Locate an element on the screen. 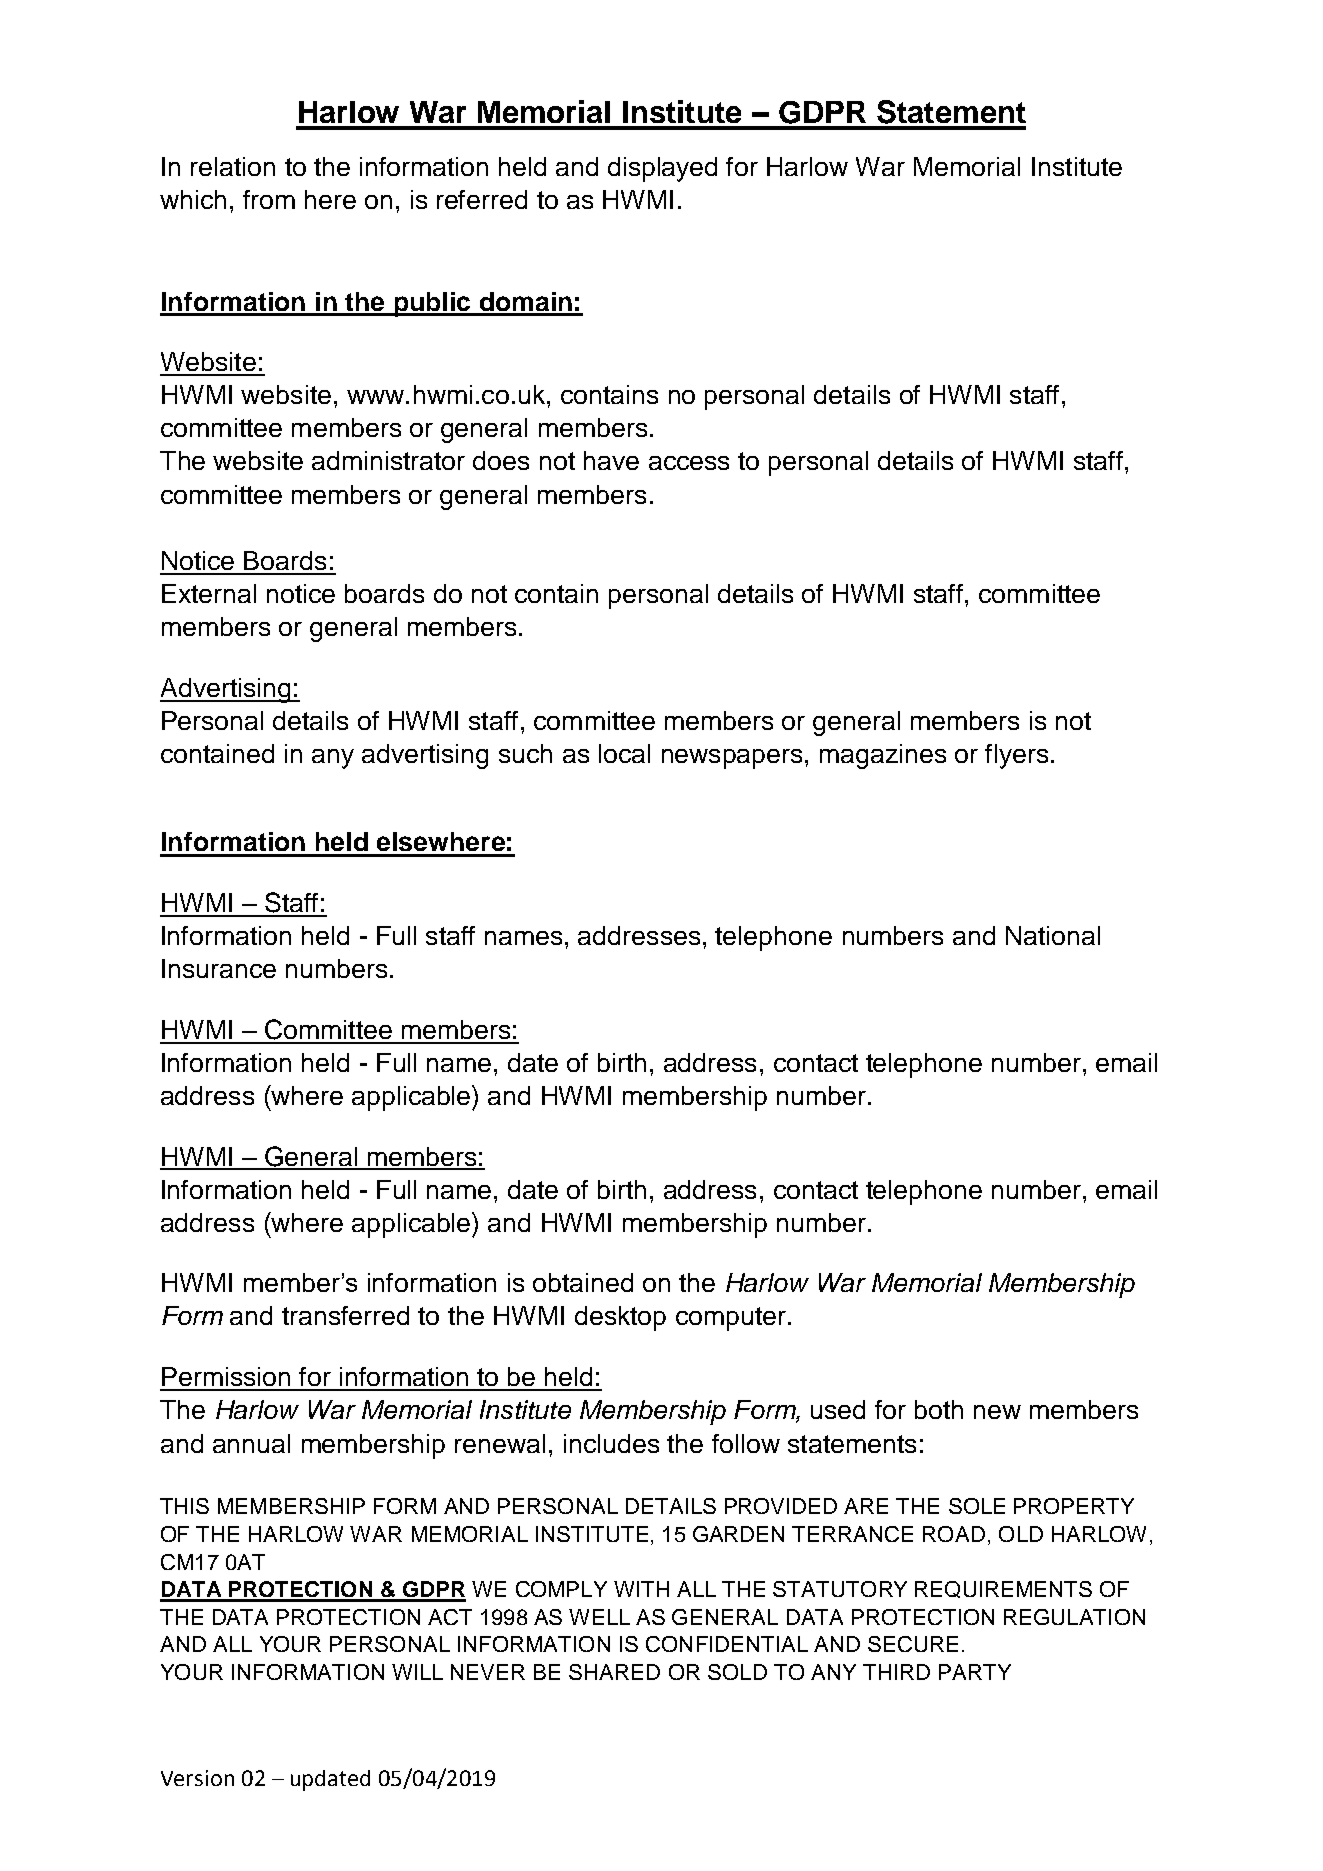  External is located at coordinates (209, 593).
